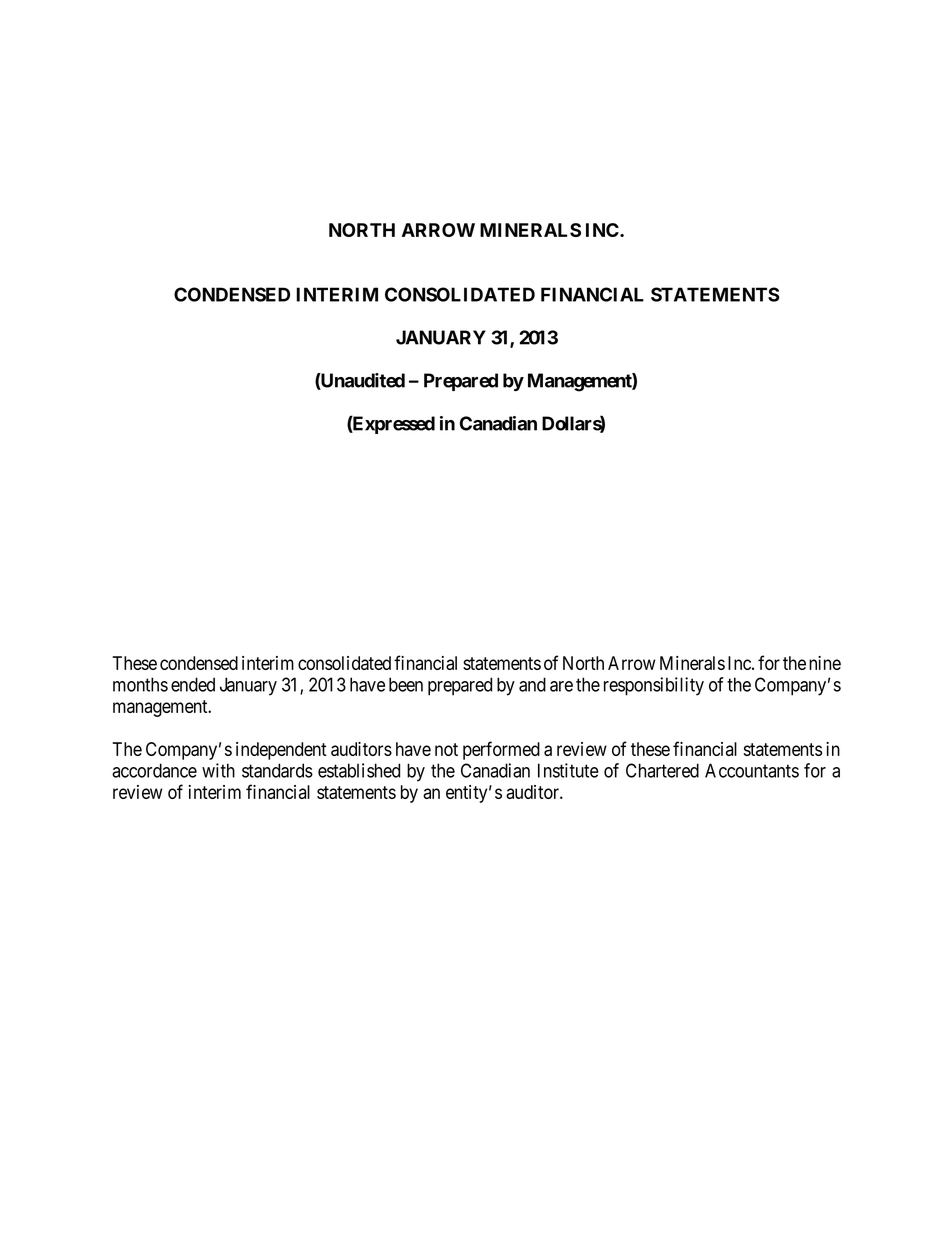 Image resolution: width=952 pixels, height=1233 pixels. Describe the element at coordinates (654, 686) in the page. I see `responsibility` at that location.
